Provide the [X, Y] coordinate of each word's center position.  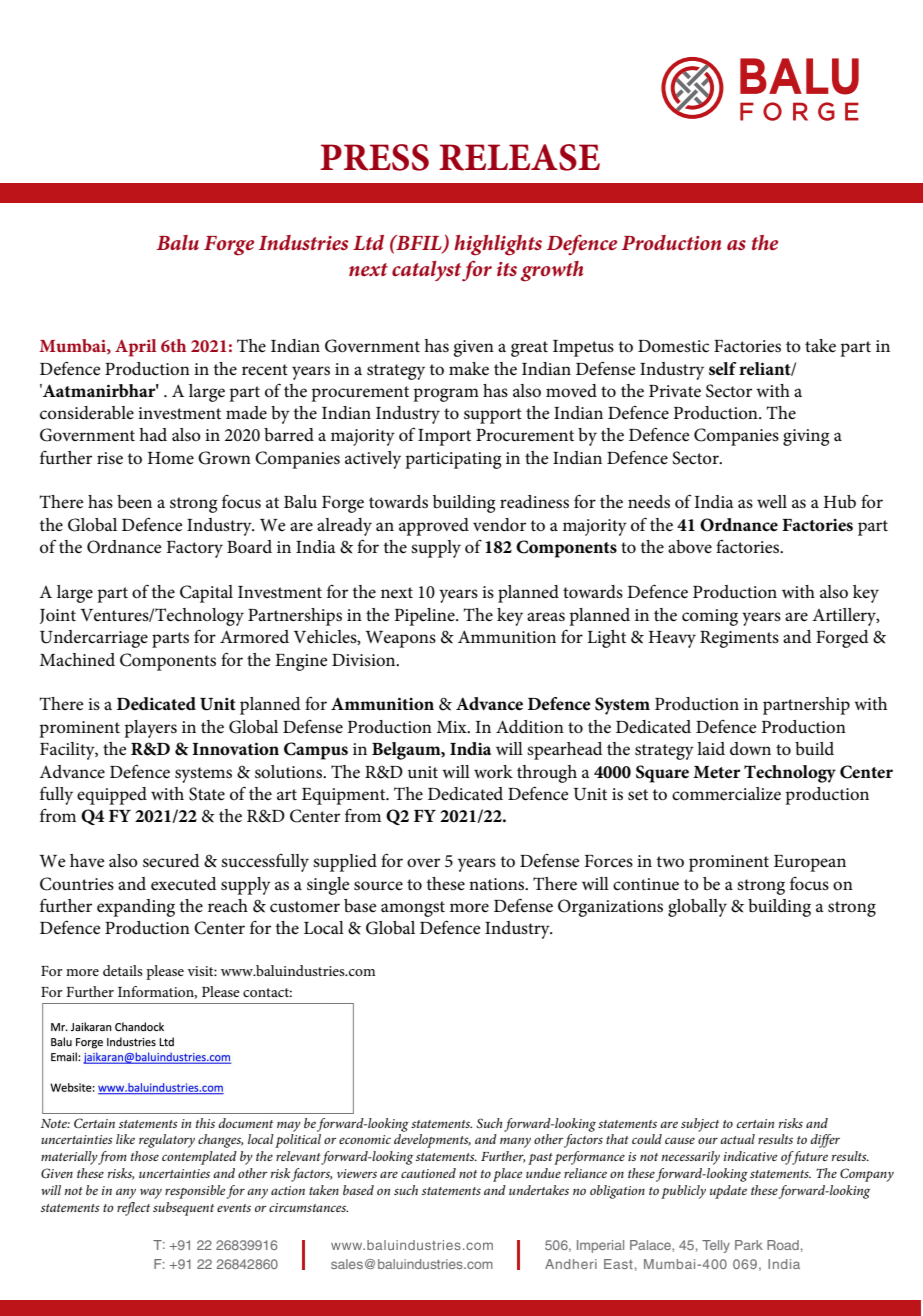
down [750, 748]
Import [444, 437]
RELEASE [519, 157]
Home [171, 458]
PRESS [374, 157]
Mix [453, 727]
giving [806, 437]
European [810, 863]
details [123, 970]
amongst [413, 909]
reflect [133, 1209]
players [150, 729]
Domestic [673, 346]
